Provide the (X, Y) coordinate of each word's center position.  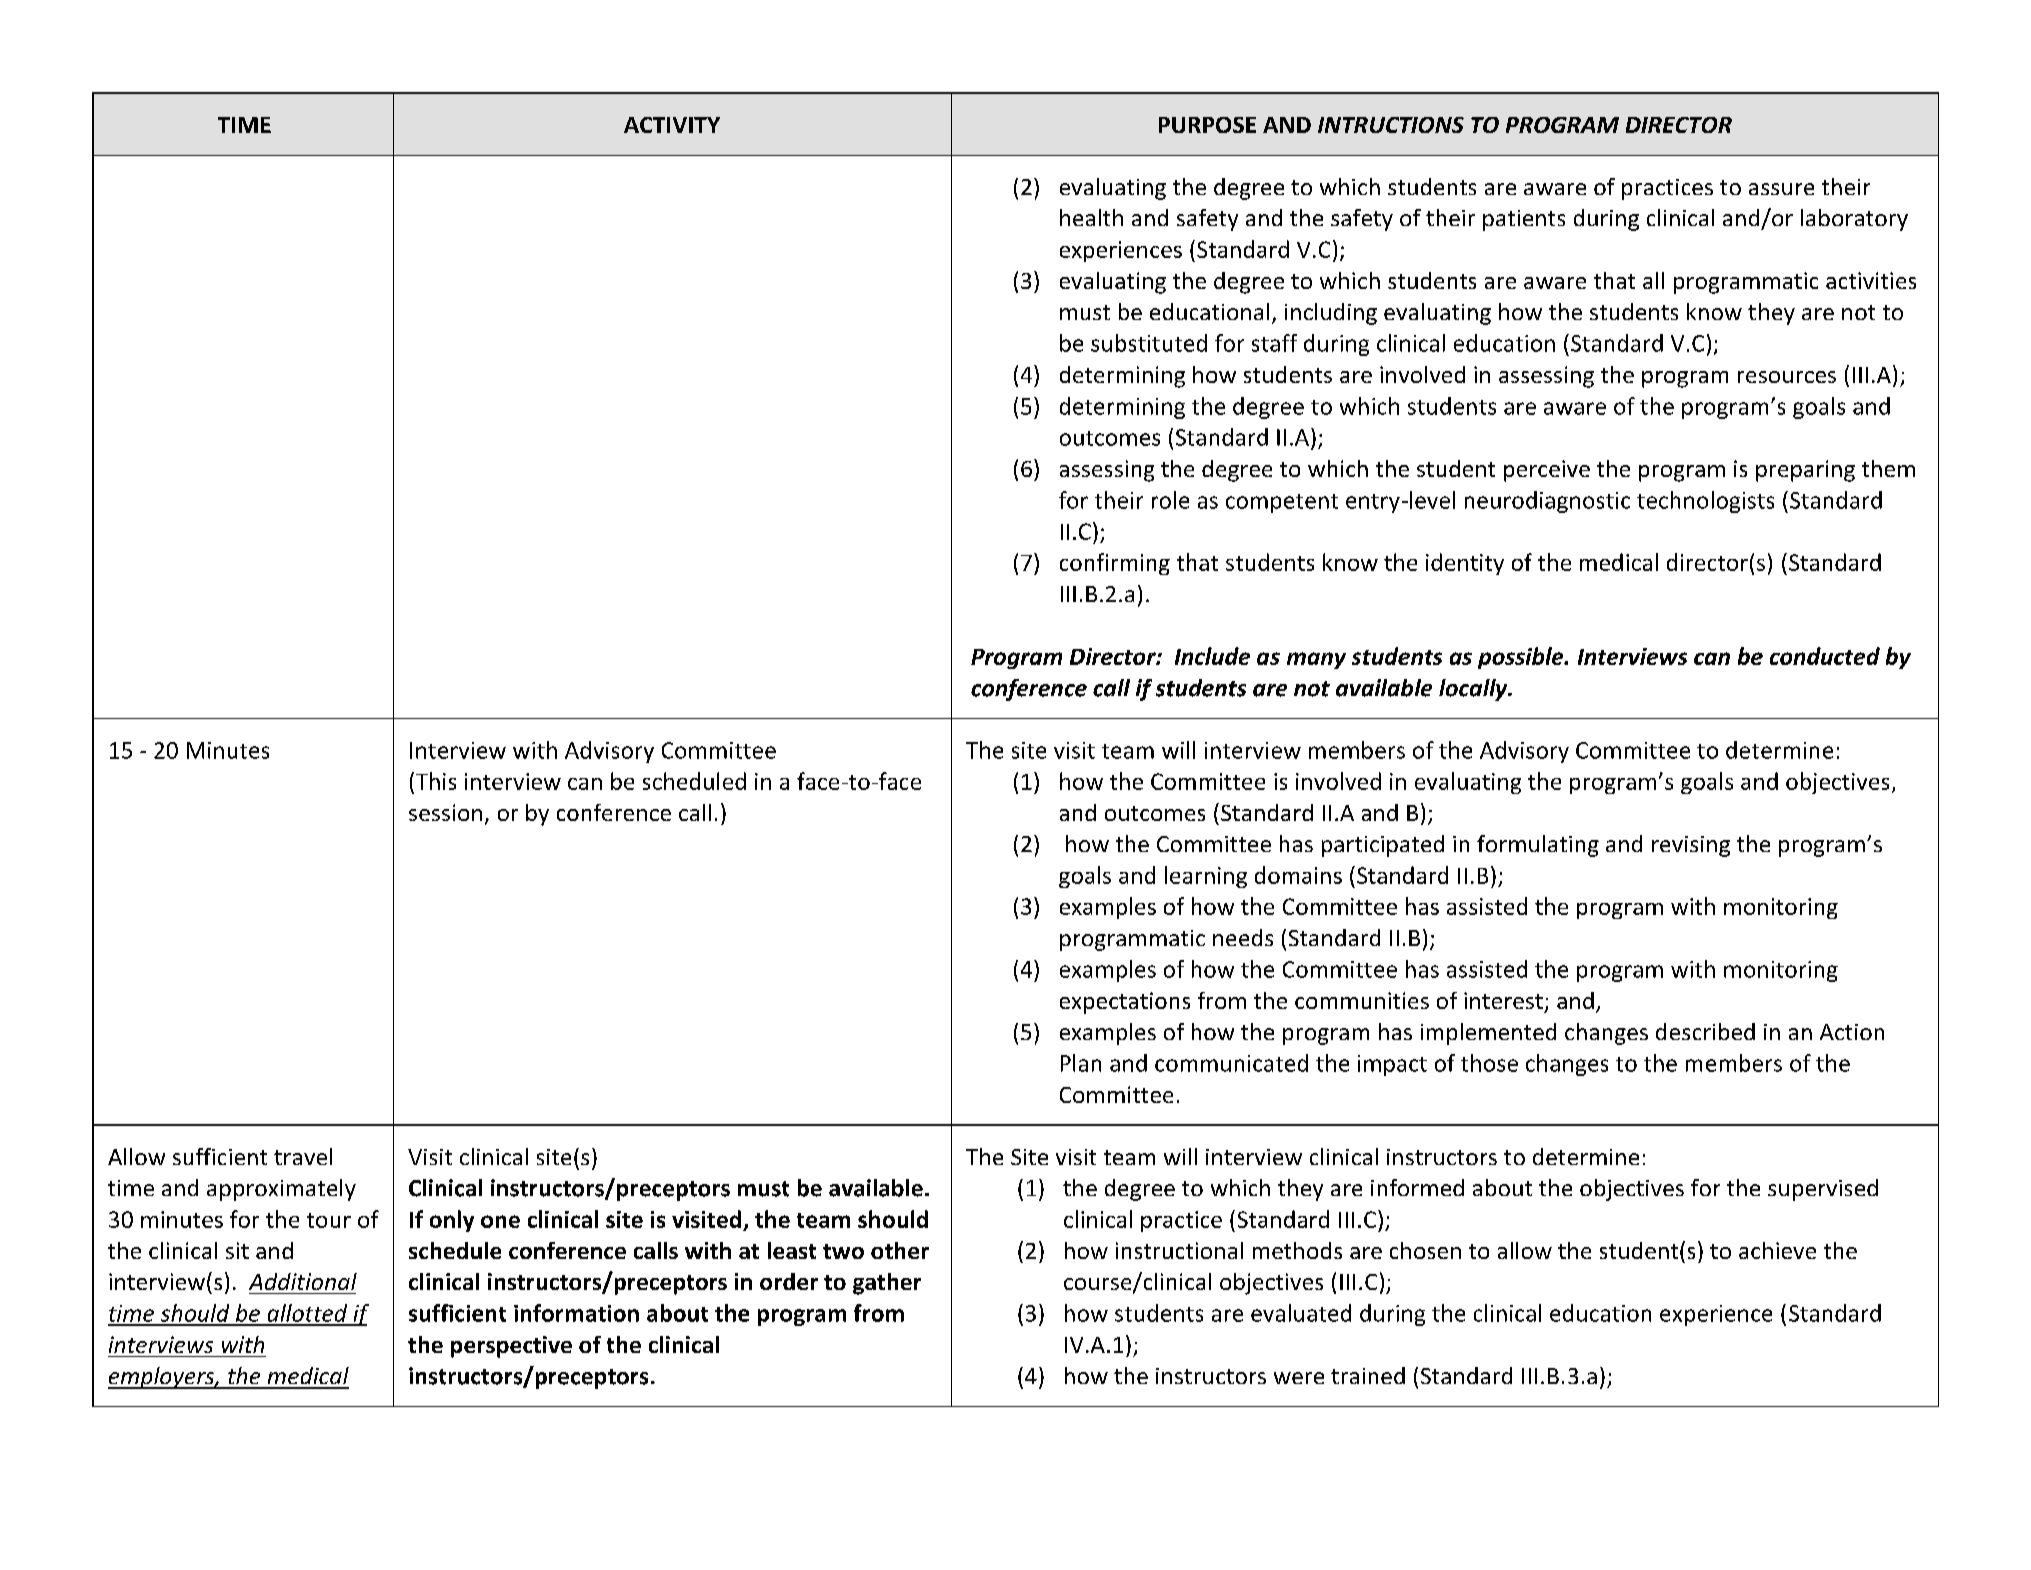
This (436, 781)
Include (1212, 656)
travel (303, 1156)
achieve (1777, 1250)
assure (1781, 189)
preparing (1805, 471)
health (1091, 217)
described (1705, 1031)
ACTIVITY (672, 125)
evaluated (1301, 1313)
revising (1691, 846)
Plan (1081, 1063)
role (1170, 500)
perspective (511, 1347)
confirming (1115, 564)
